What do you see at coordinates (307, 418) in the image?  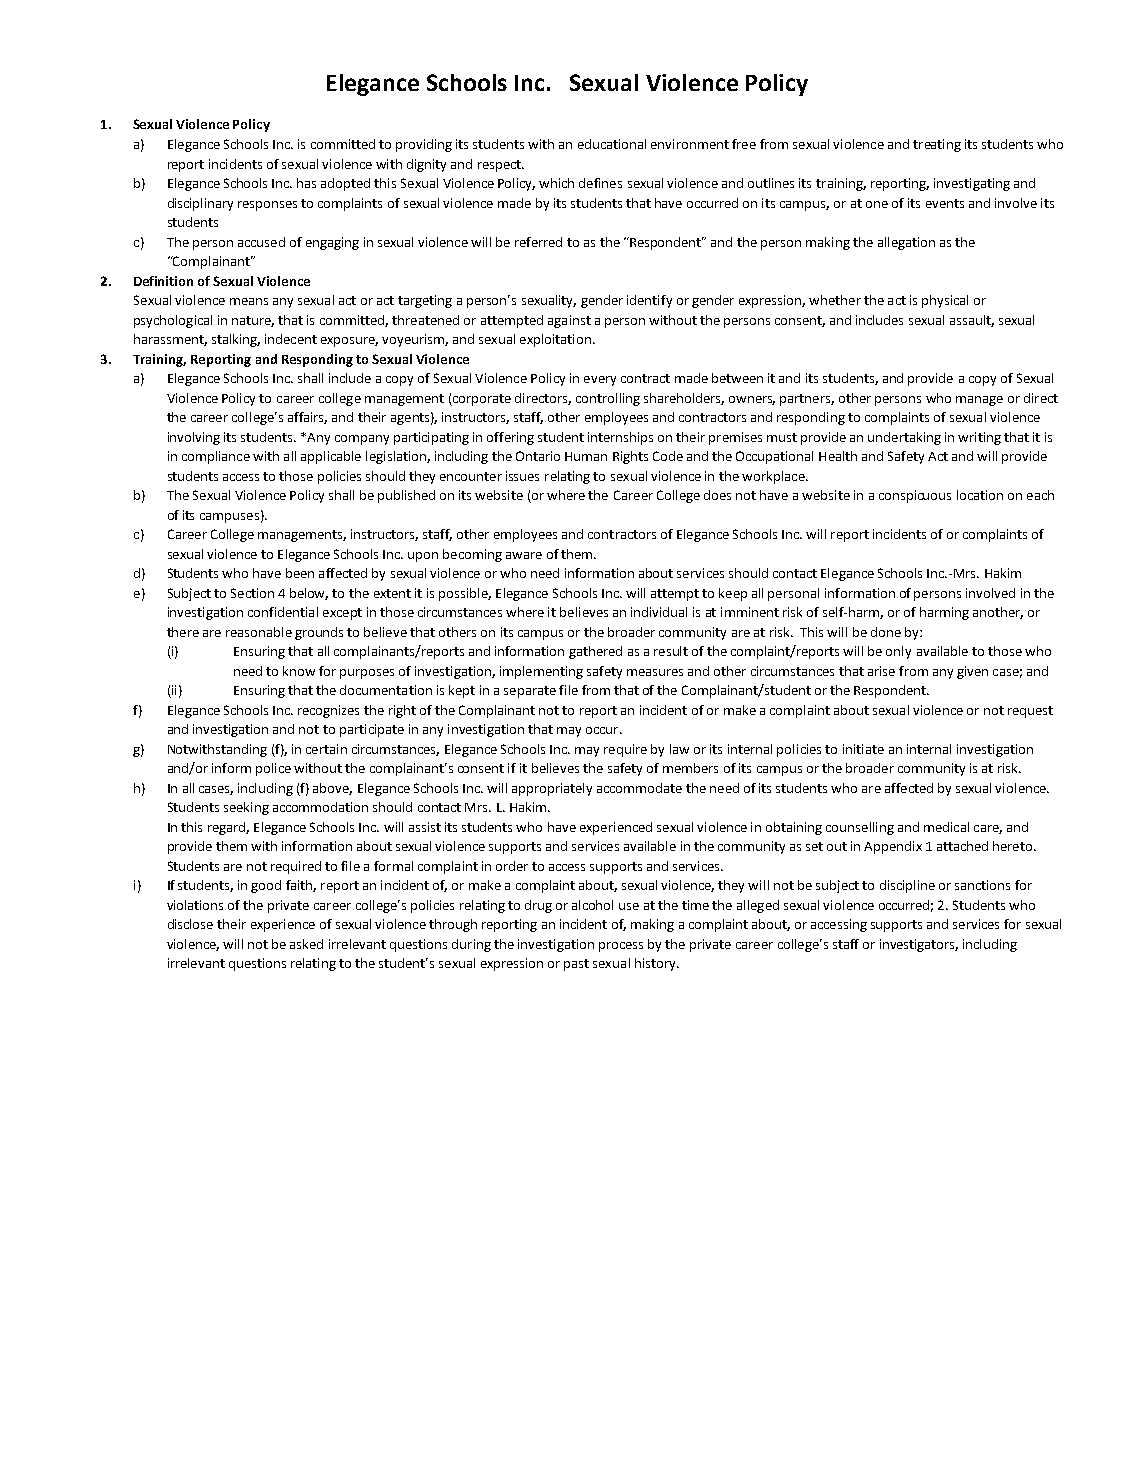 I see `affairs` at bounding box center [307, 418].
